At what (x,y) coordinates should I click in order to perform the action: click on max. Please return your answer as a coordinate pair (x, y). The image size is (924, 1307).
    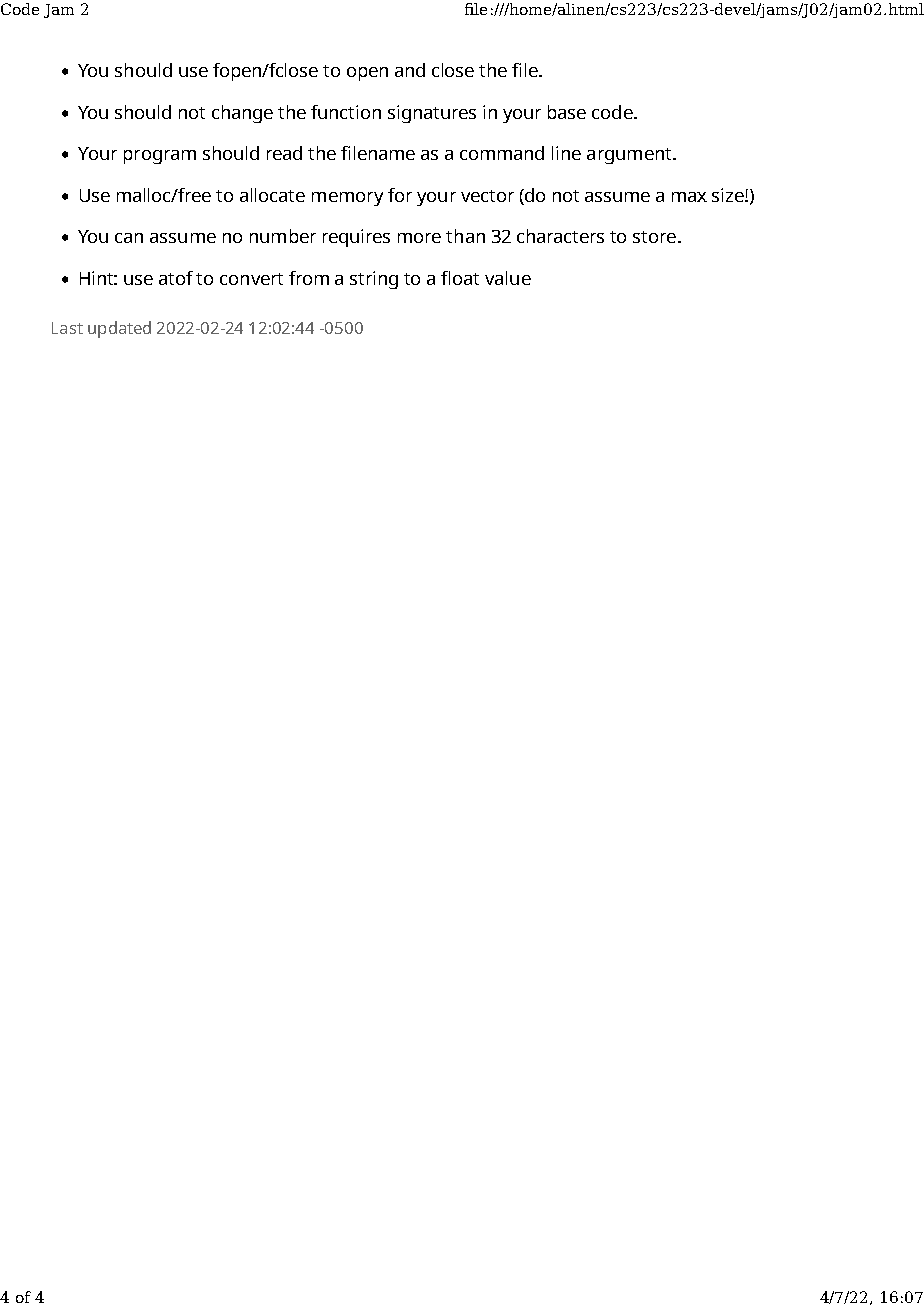
    Looking at the image, I should click on (689, 197).
